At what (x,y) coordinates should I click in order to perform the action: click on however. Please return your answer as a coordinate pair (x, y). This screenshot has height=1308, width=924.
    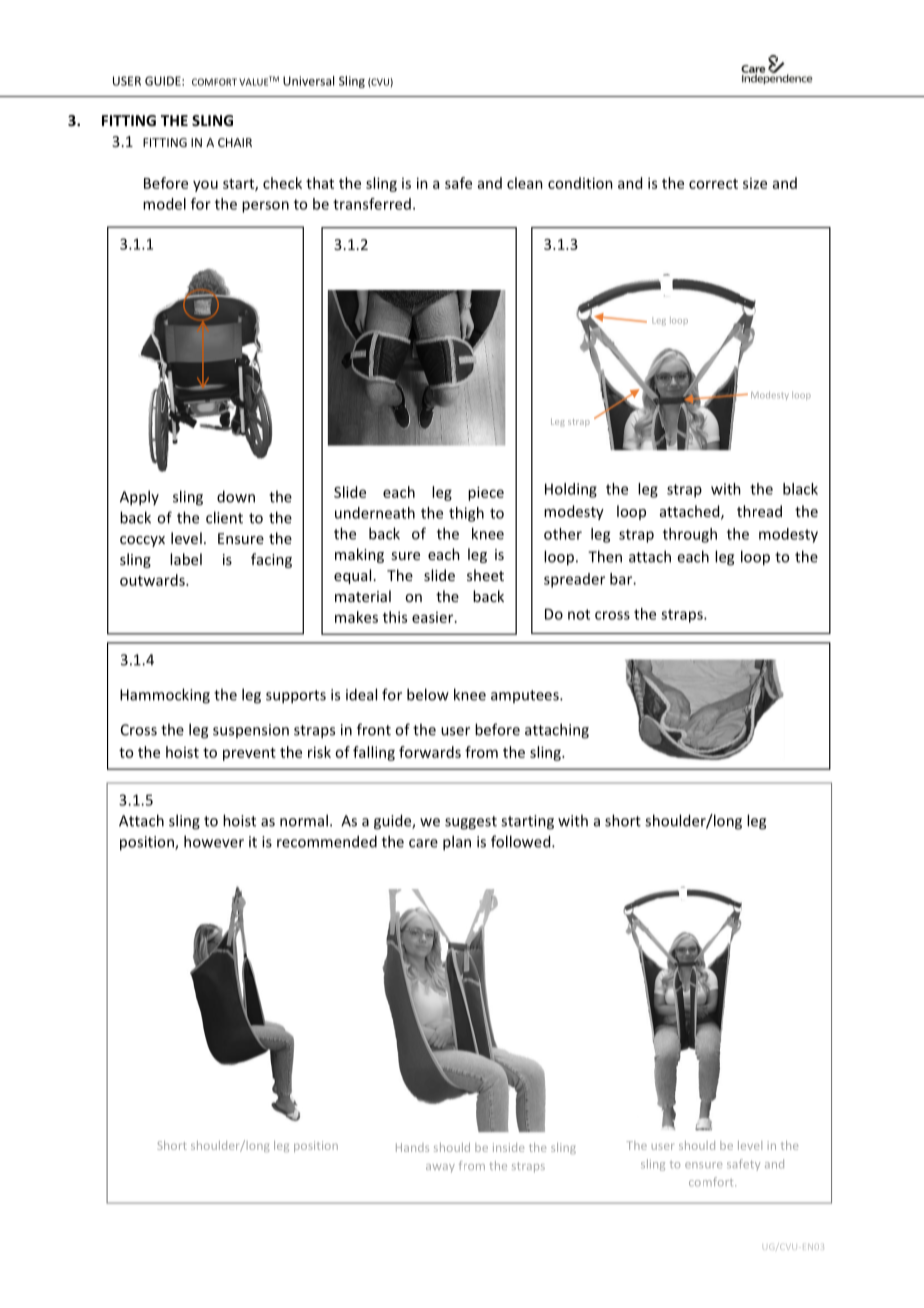
    Looking at the image, I should click on (214, 841).
